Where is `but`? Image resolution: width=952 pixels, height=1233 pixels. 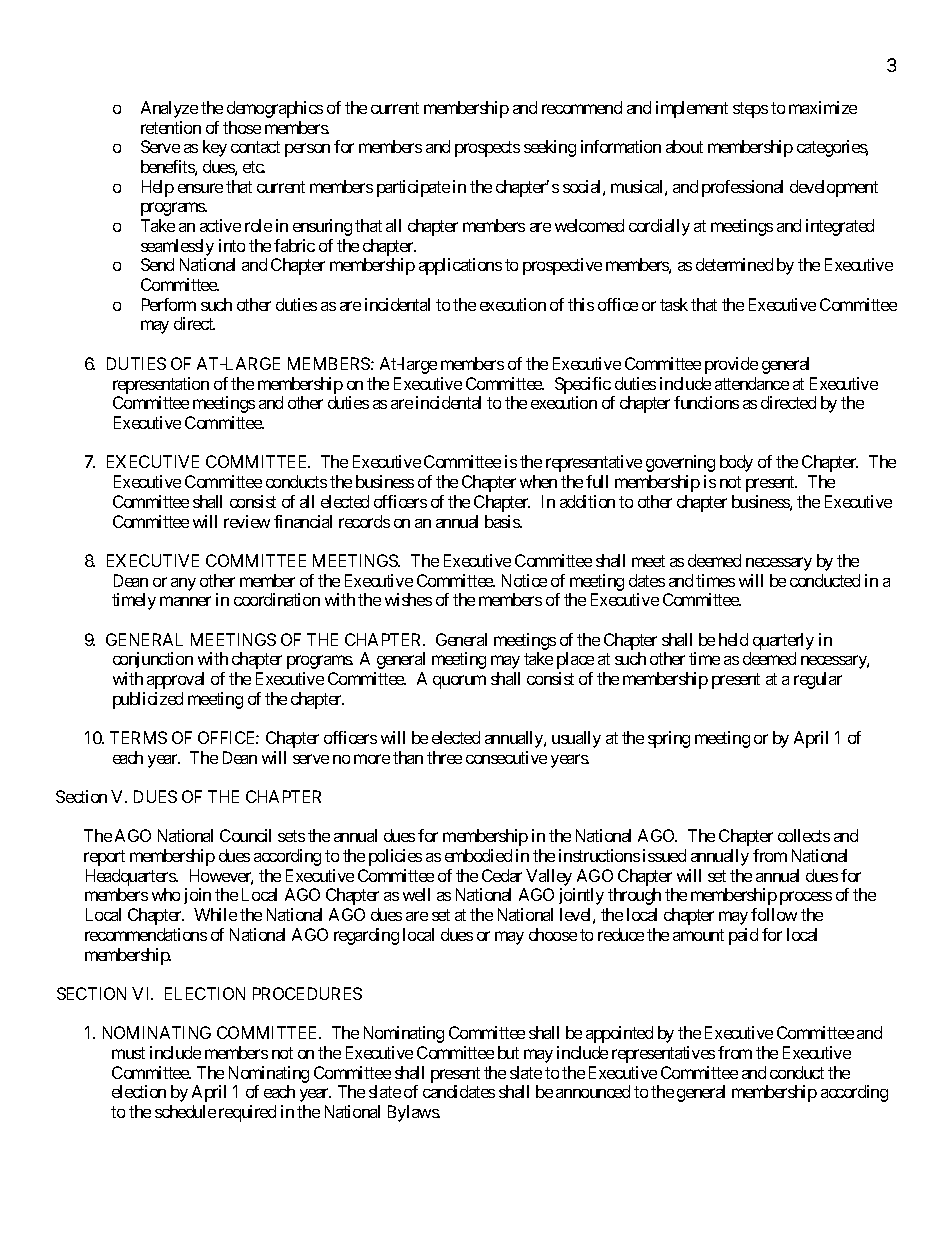 but is located at coordinates (508, 1052).
